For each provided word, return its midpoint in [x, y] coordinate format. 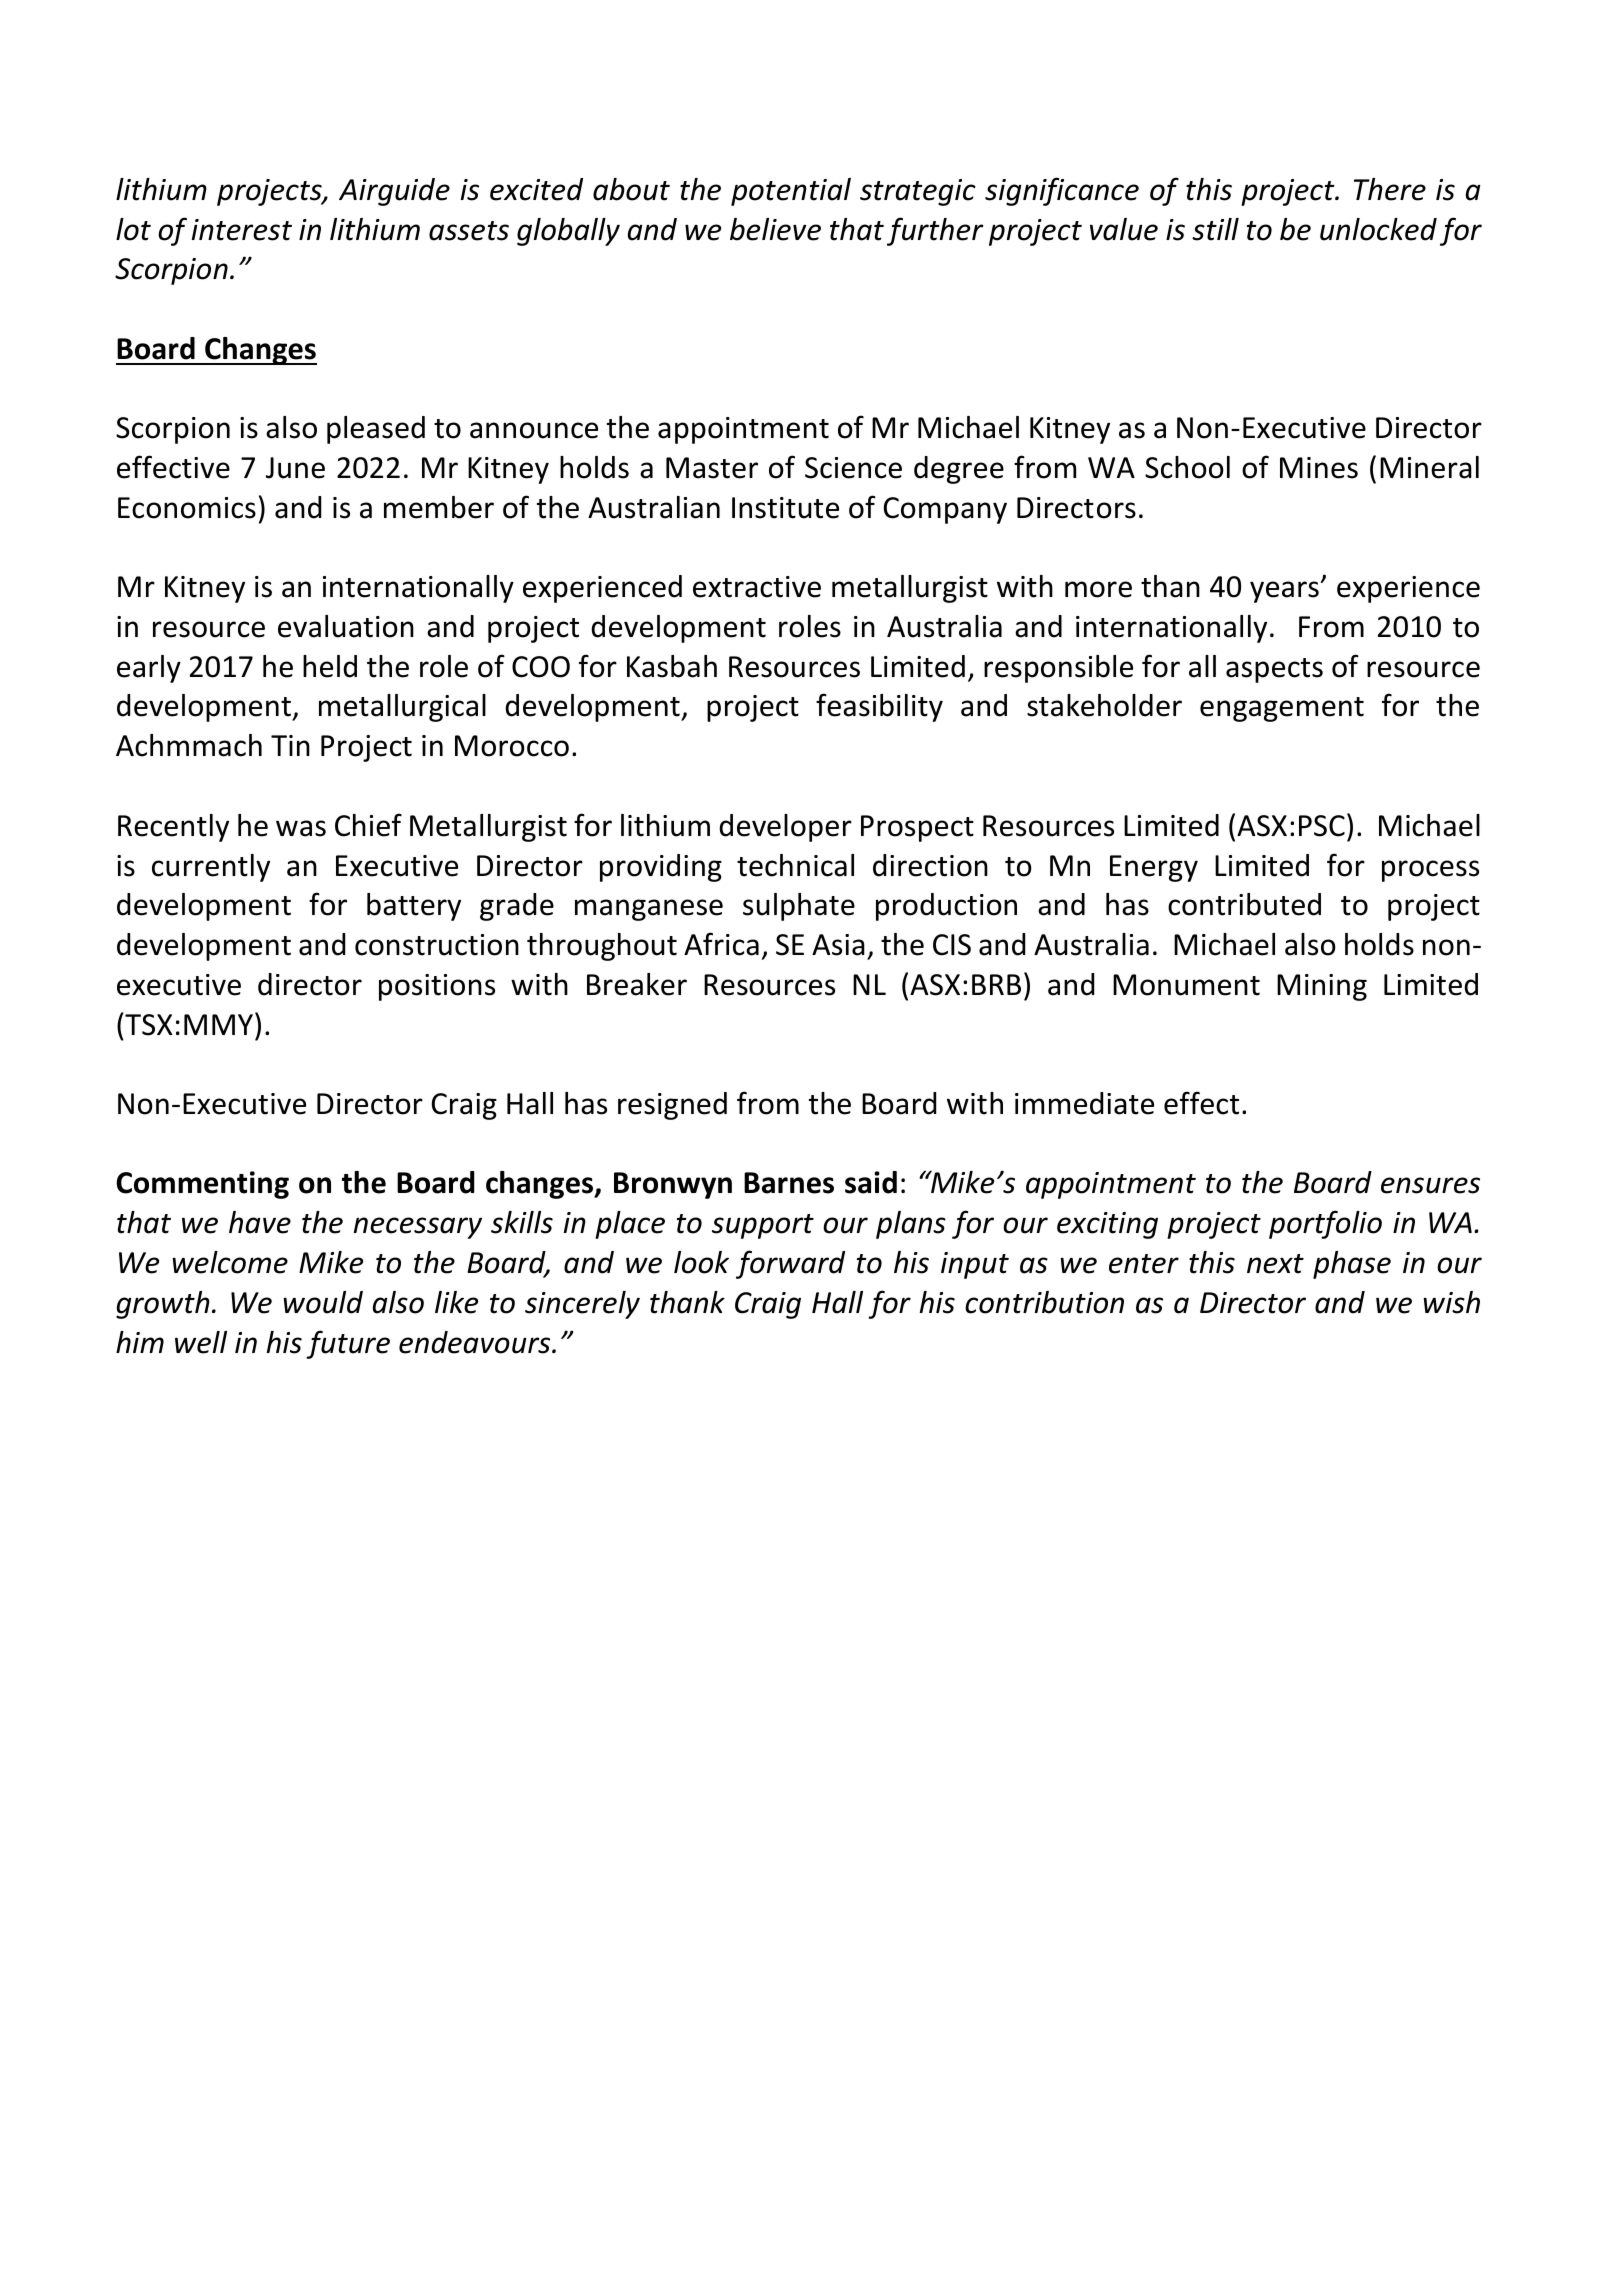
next [1275, 1264]
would [323, 1302]
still [1215, 229]
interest [242, 230]
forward [790, 1264]
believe [775, 229]
